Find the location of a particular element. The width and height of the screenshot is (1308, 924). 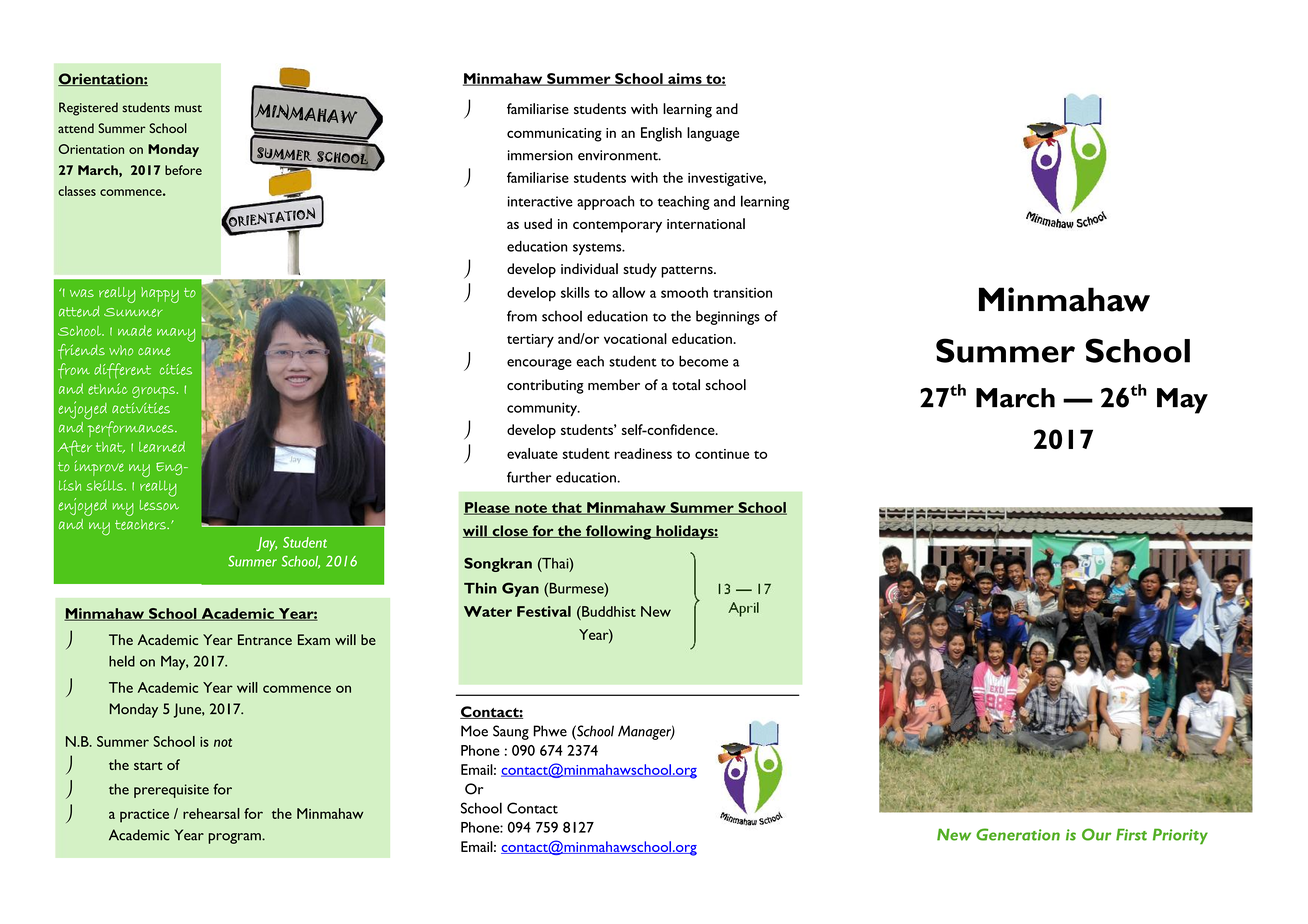

must is located at coordinates (188, 109).
